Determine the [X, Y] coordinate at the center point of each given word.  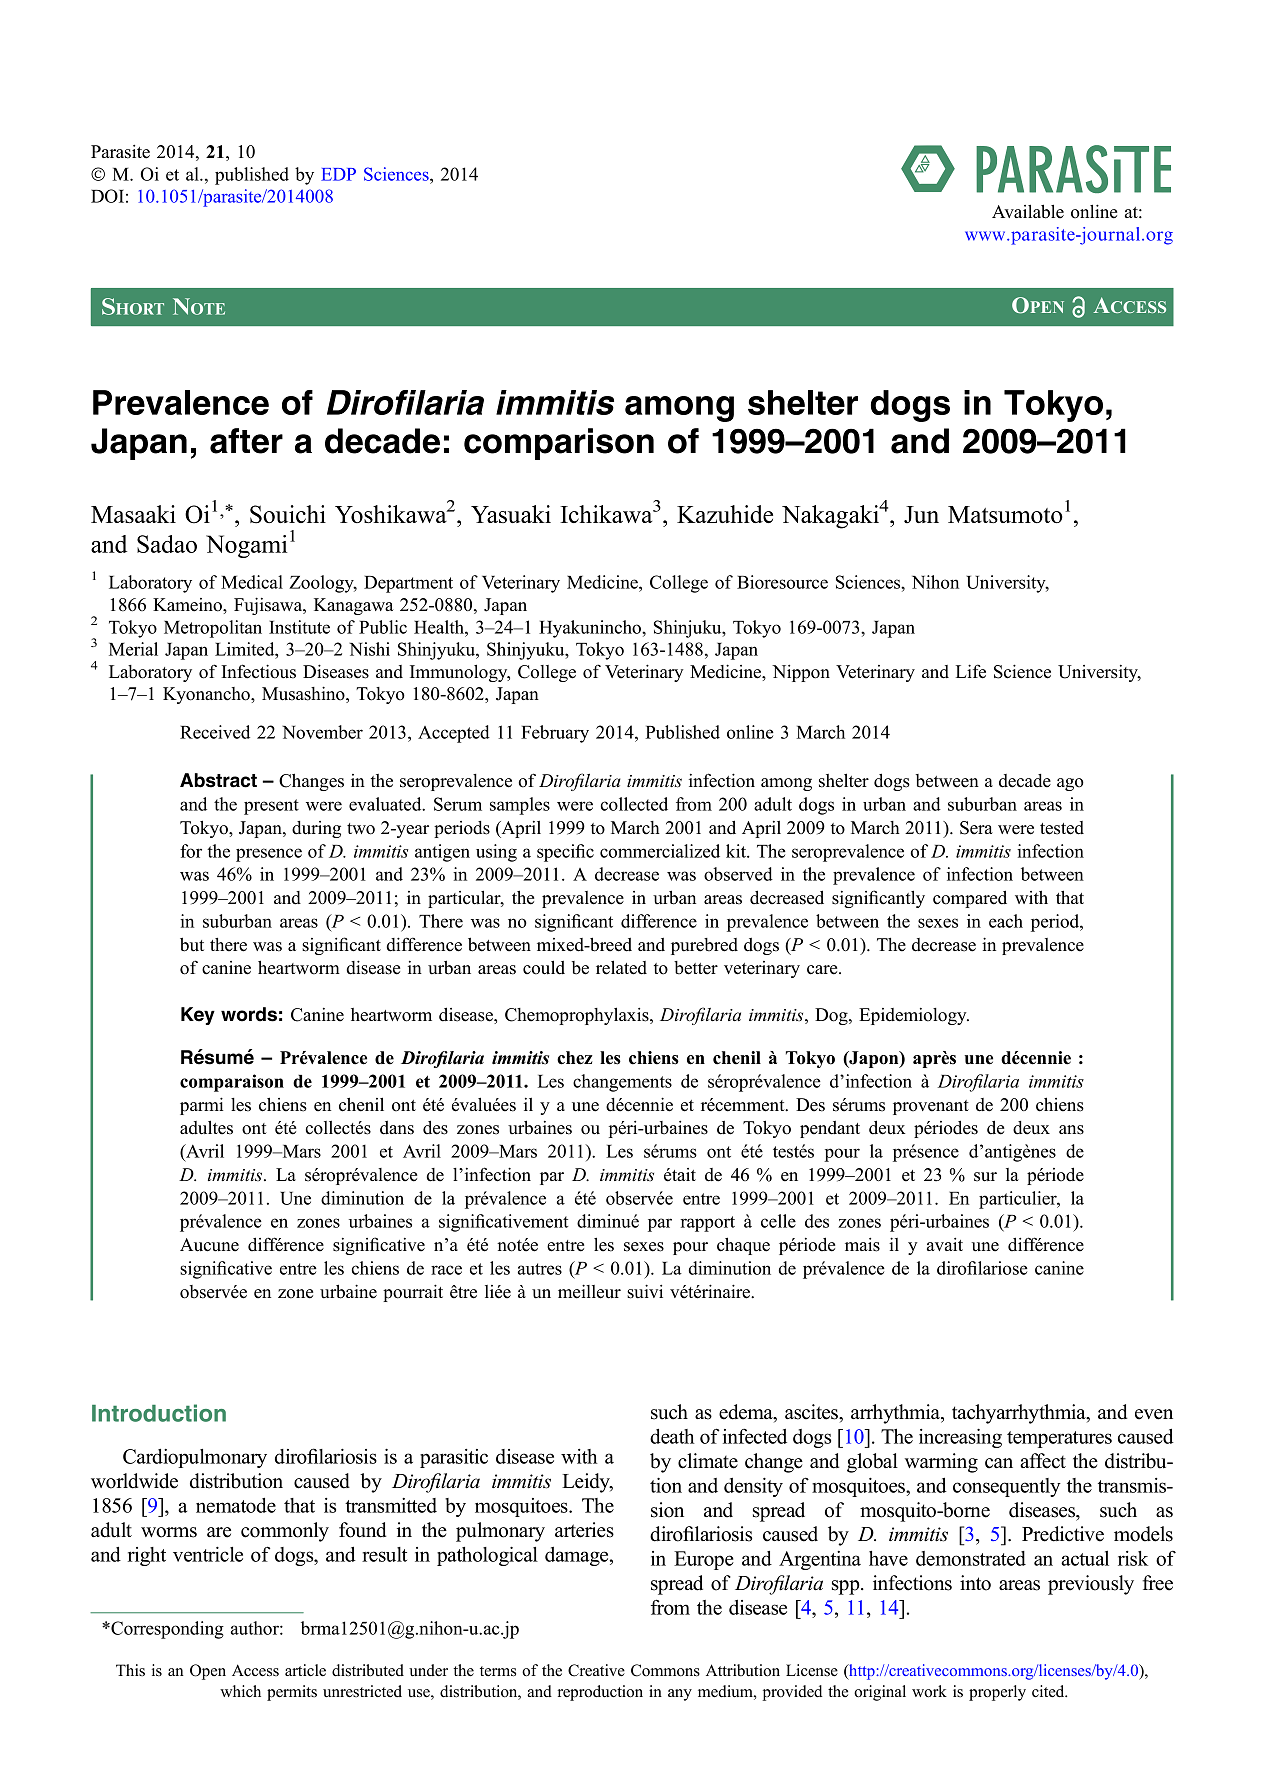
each [1006, 921]
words [249, 1014]
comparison [559, 444]
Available [1028, 211]
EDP [338, 174]
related [621, 967]
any [680, 1695]
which [240, 1691]
